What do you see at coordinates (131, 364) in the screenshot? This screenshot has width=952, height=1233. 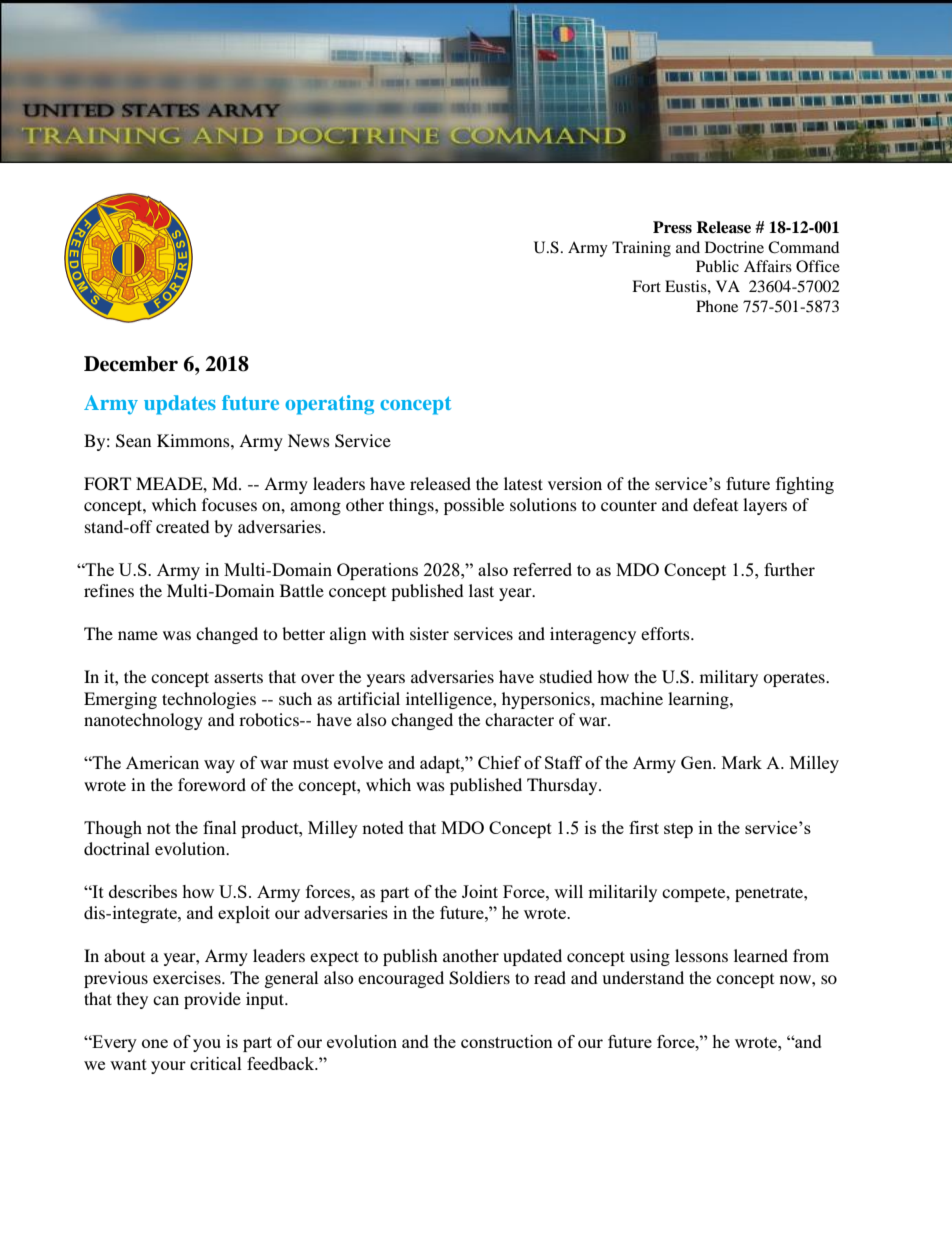 I see `December` at bounding box center [131, 364].
